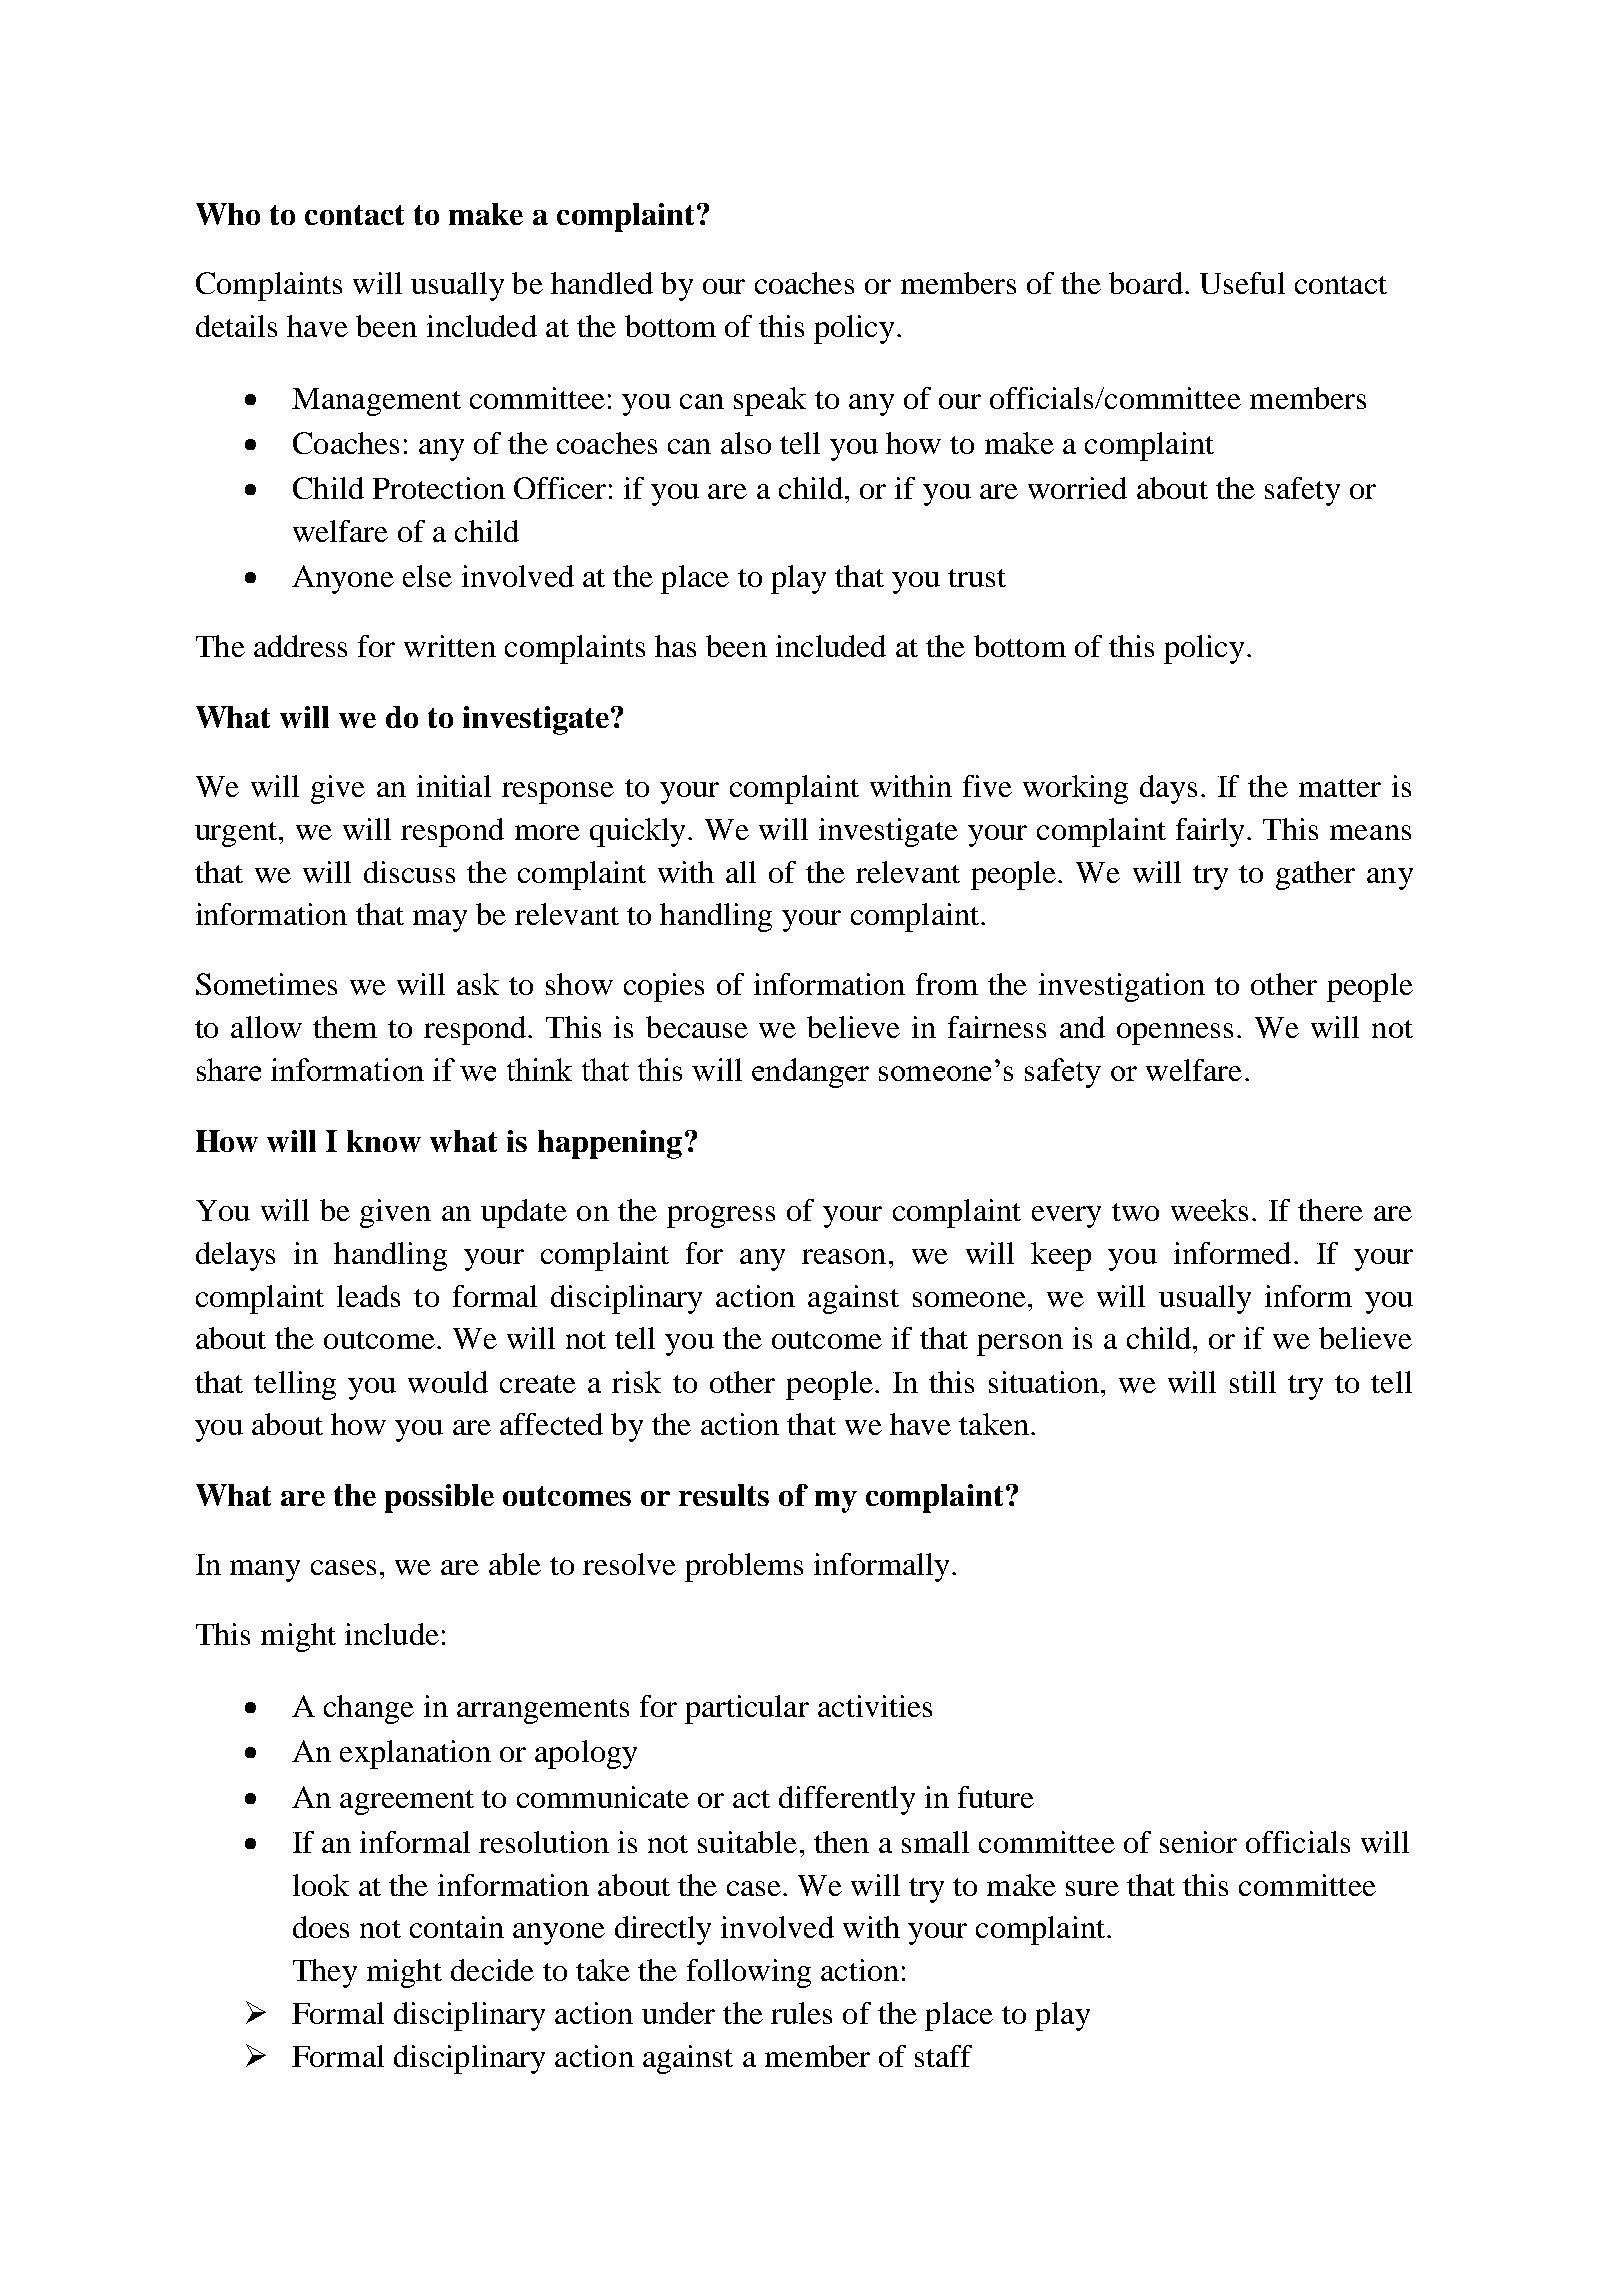 This document has width=1608, height=2274. What do you see at coordinates (384, 1141) in the document?
I see `know` at bounding box center [384, 1141].
